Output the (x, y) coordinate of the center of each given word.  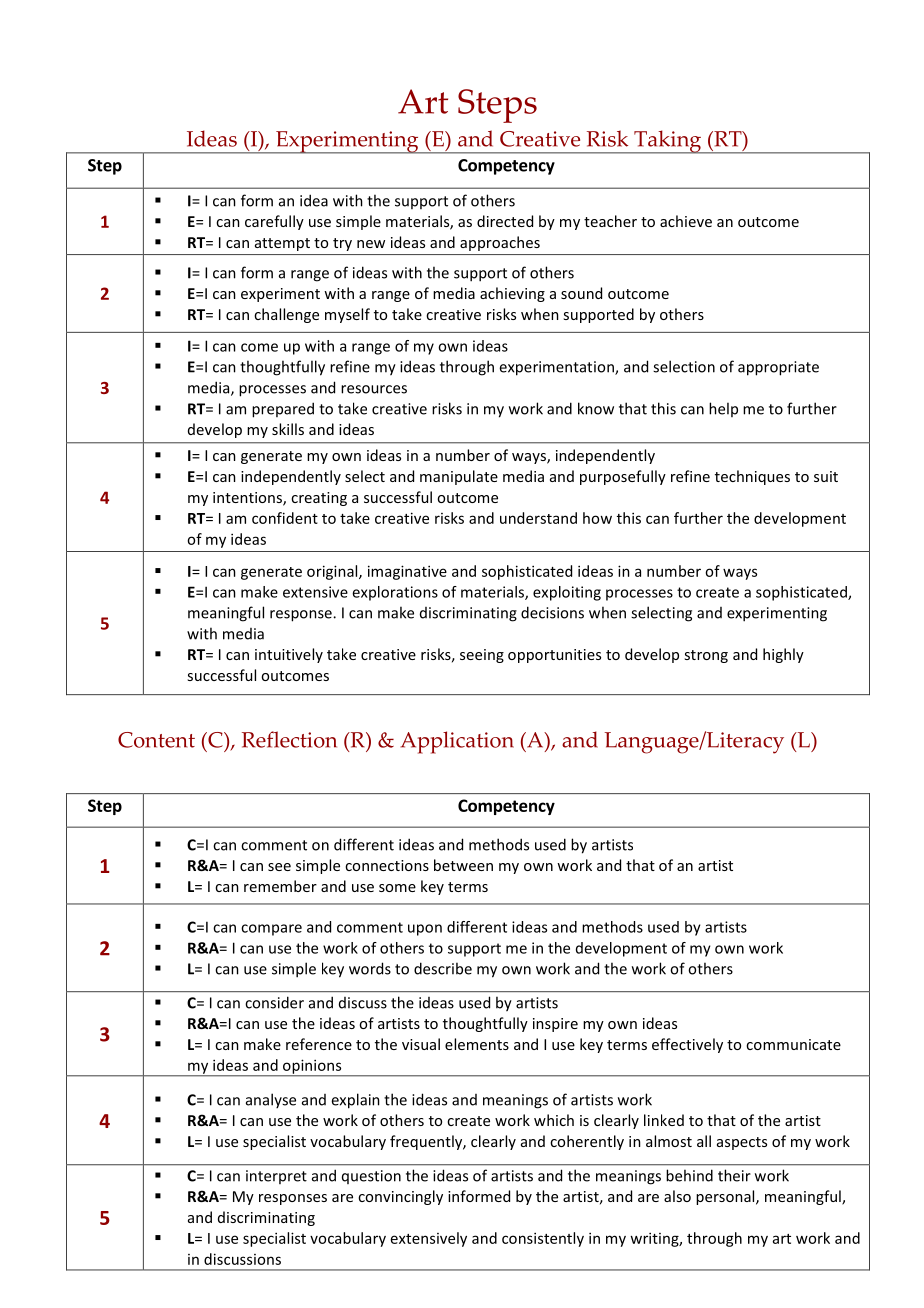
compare (271, 930)
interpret (276, 1177)
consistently (543, 1239)
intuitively (289, 655)
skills (288, 429)
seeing (482, 656)
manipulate (459, 477)
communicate (793, 1044)
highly (783, 655)
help (723, 409)
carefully (274, 222)
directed (505, 221)
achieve (686, 221)
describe (443, 968)
